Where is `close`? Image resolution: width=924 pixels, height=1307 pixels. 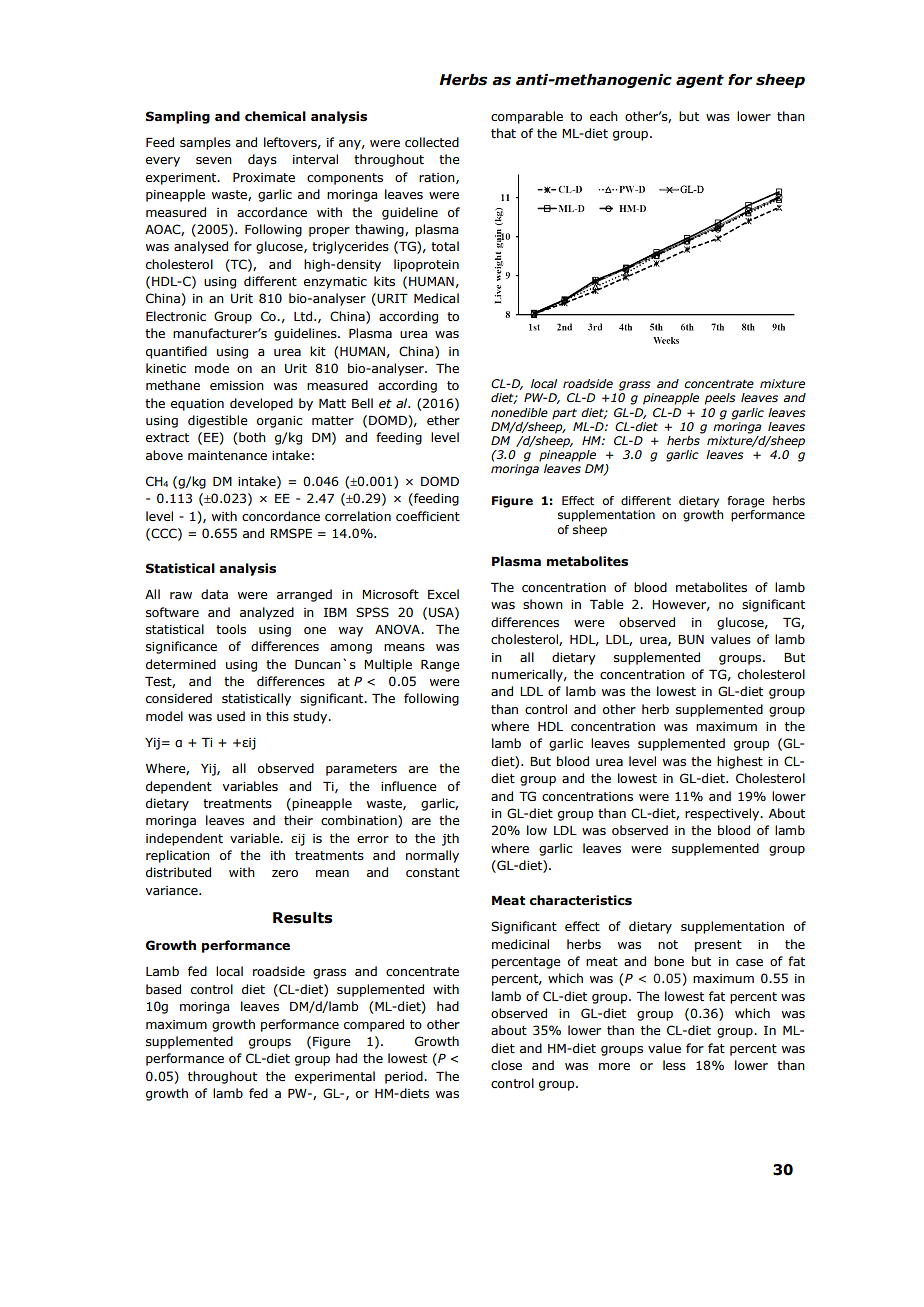 close is located at coordinates (506, 1065).
